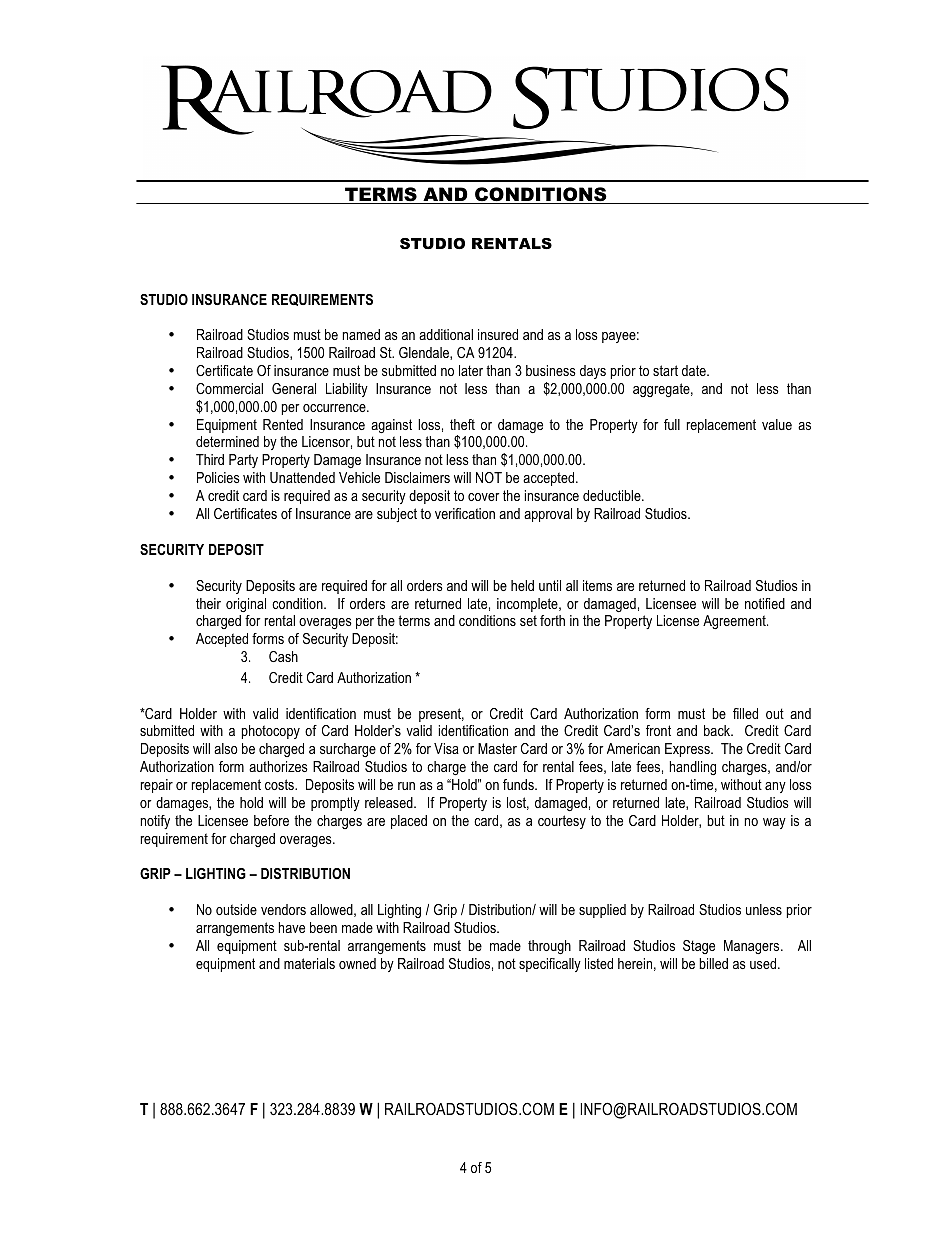 This document has height=1233, width=952. I want to click on Cash, so click(283, 656).
